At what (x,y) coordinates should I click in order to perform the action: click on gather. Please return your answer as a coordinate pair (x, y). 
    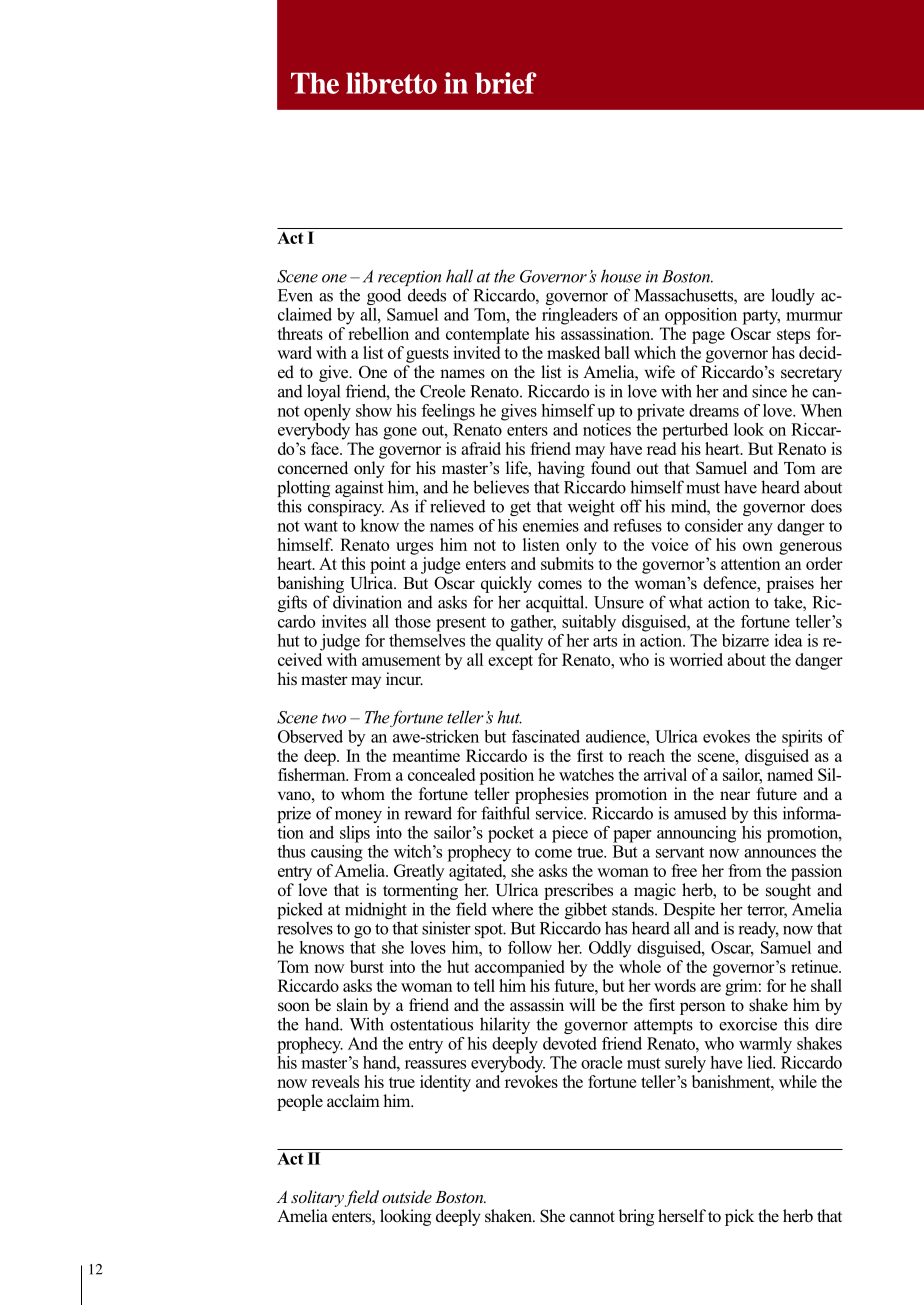
    Looking at the image, I should click on (533, 623).
